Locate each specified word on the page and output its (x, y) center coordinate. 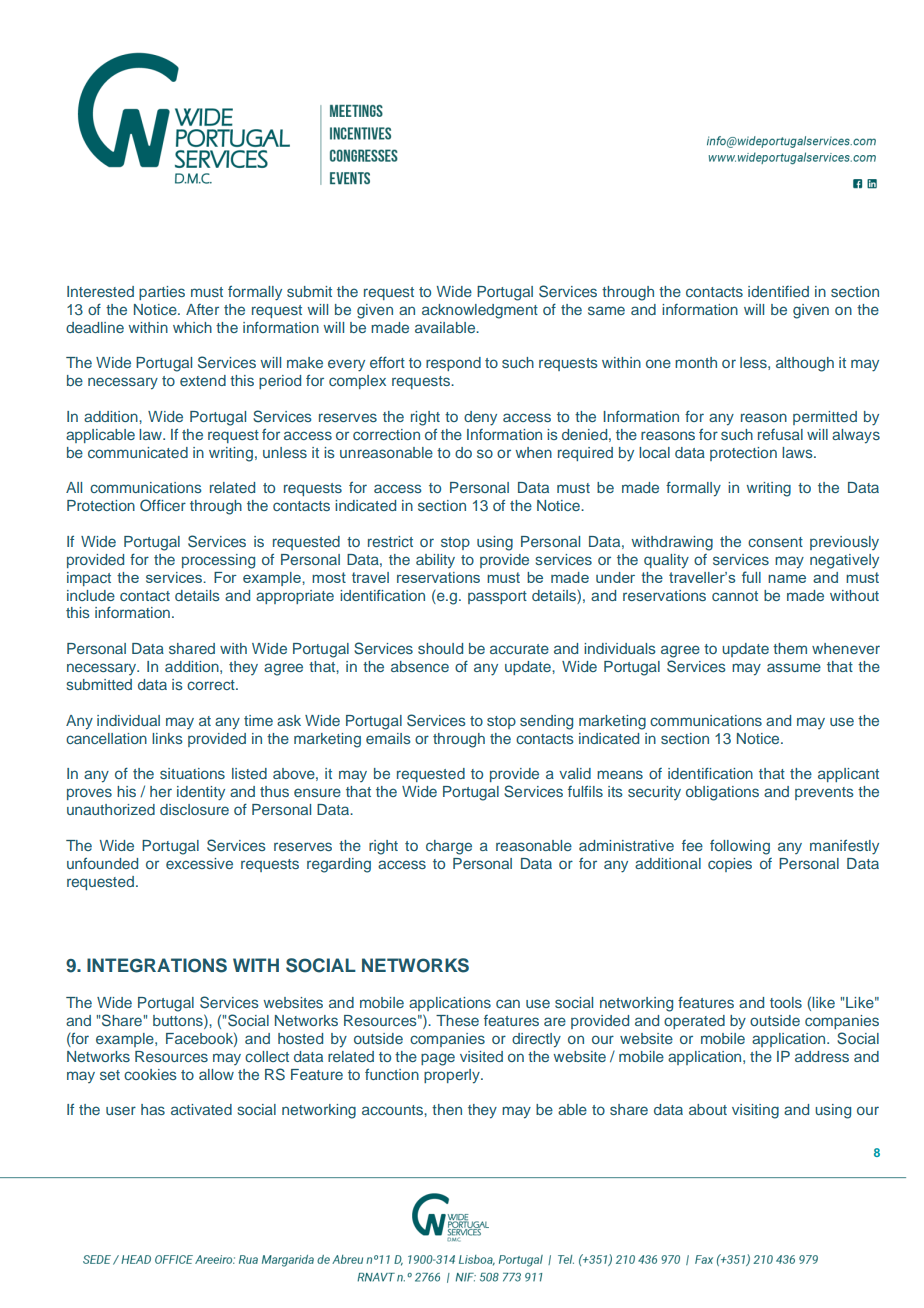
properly (453, 1076)
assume (794, 667)
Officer (163, 505)
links (167, 738)
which (192, 327)
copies (730, 865)
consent (775, 542)
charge (449, 847)
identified (778, 291)
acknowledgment (480, 311)
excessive (199, 863)
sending (546, 722)
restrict (390, 541)
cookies (150, 1074)
